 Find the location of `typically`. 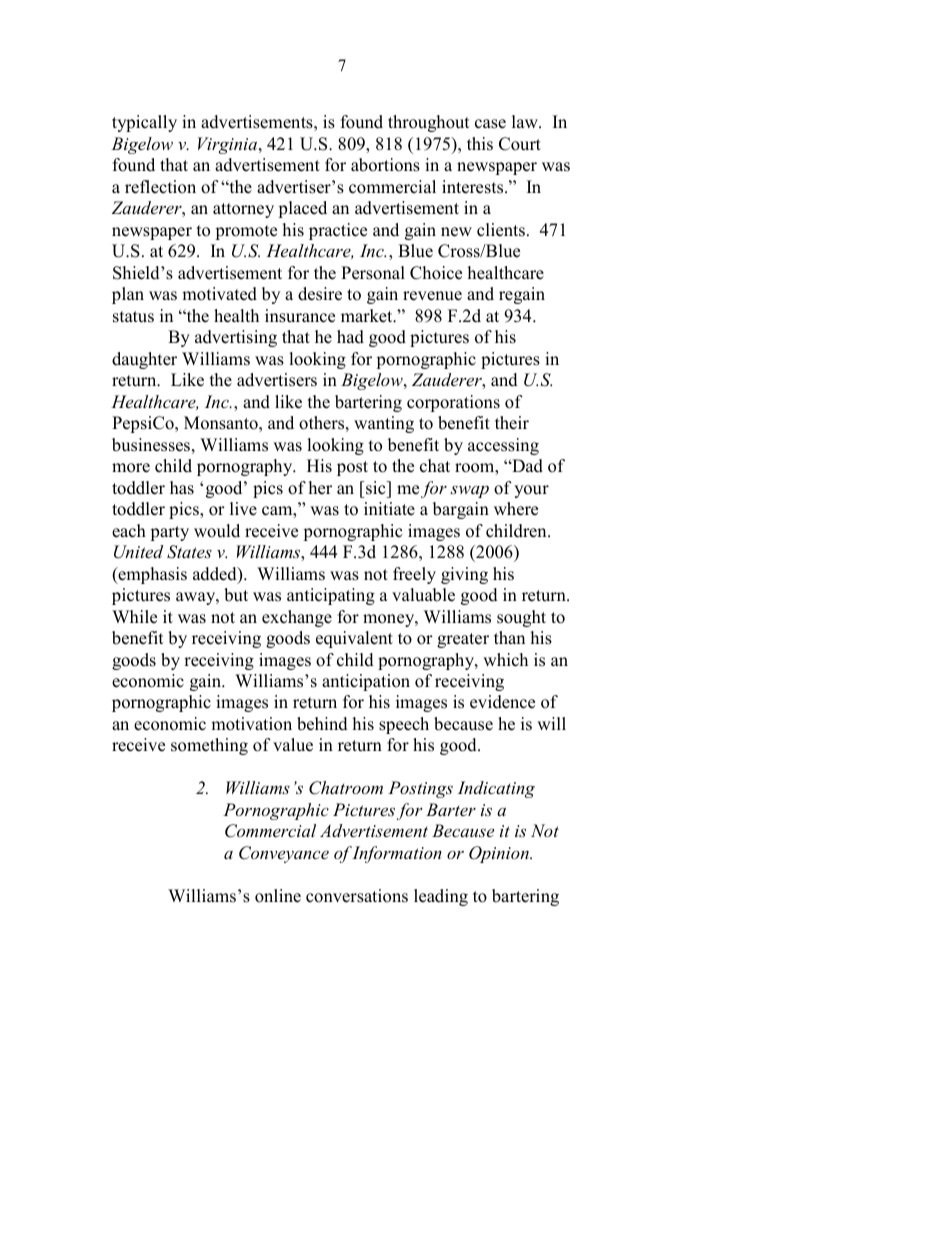

typically is located at coordinates (144, 123).
